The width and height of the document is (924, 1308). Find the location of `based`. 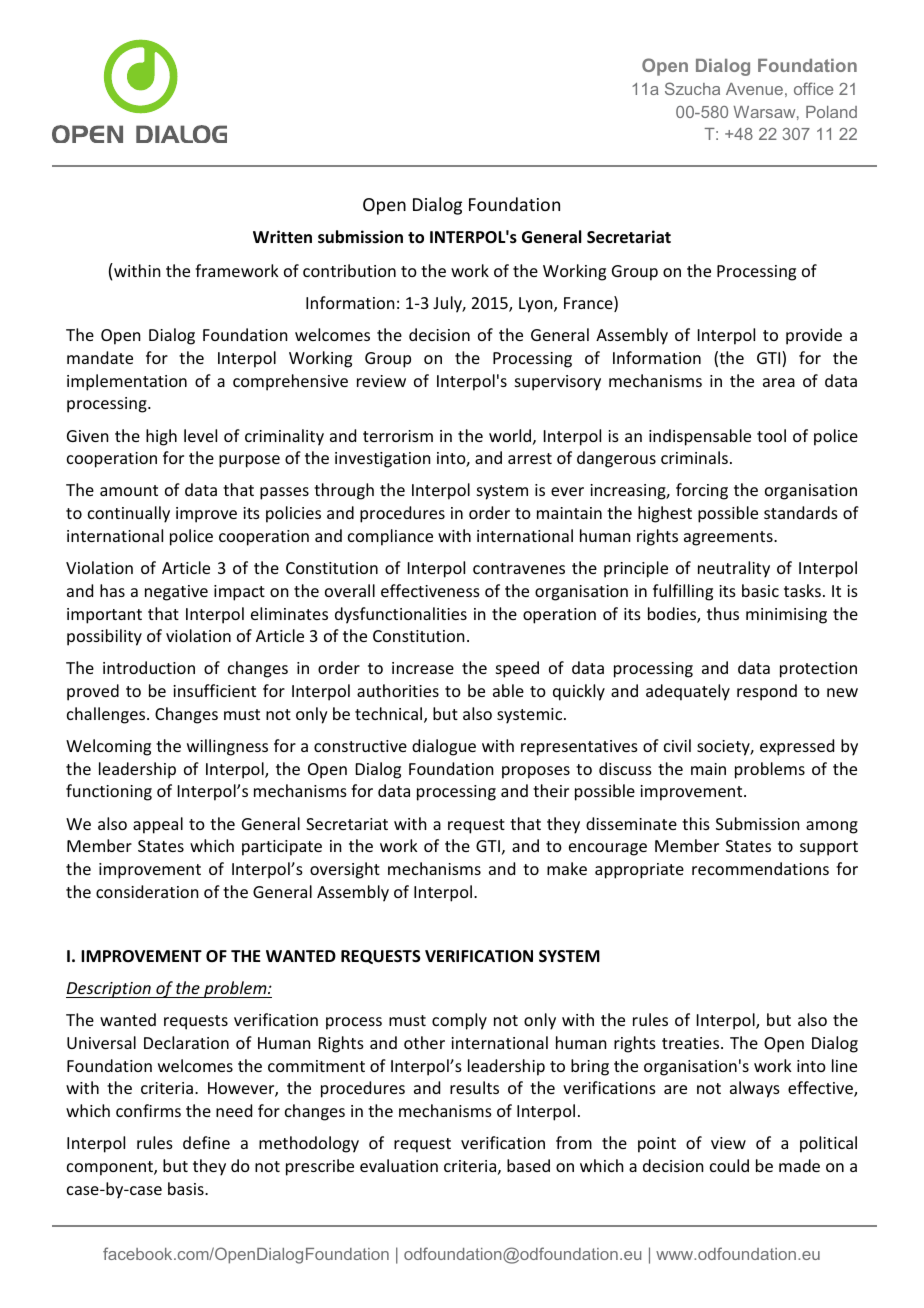

based is located at coordinates (528, 1165).
